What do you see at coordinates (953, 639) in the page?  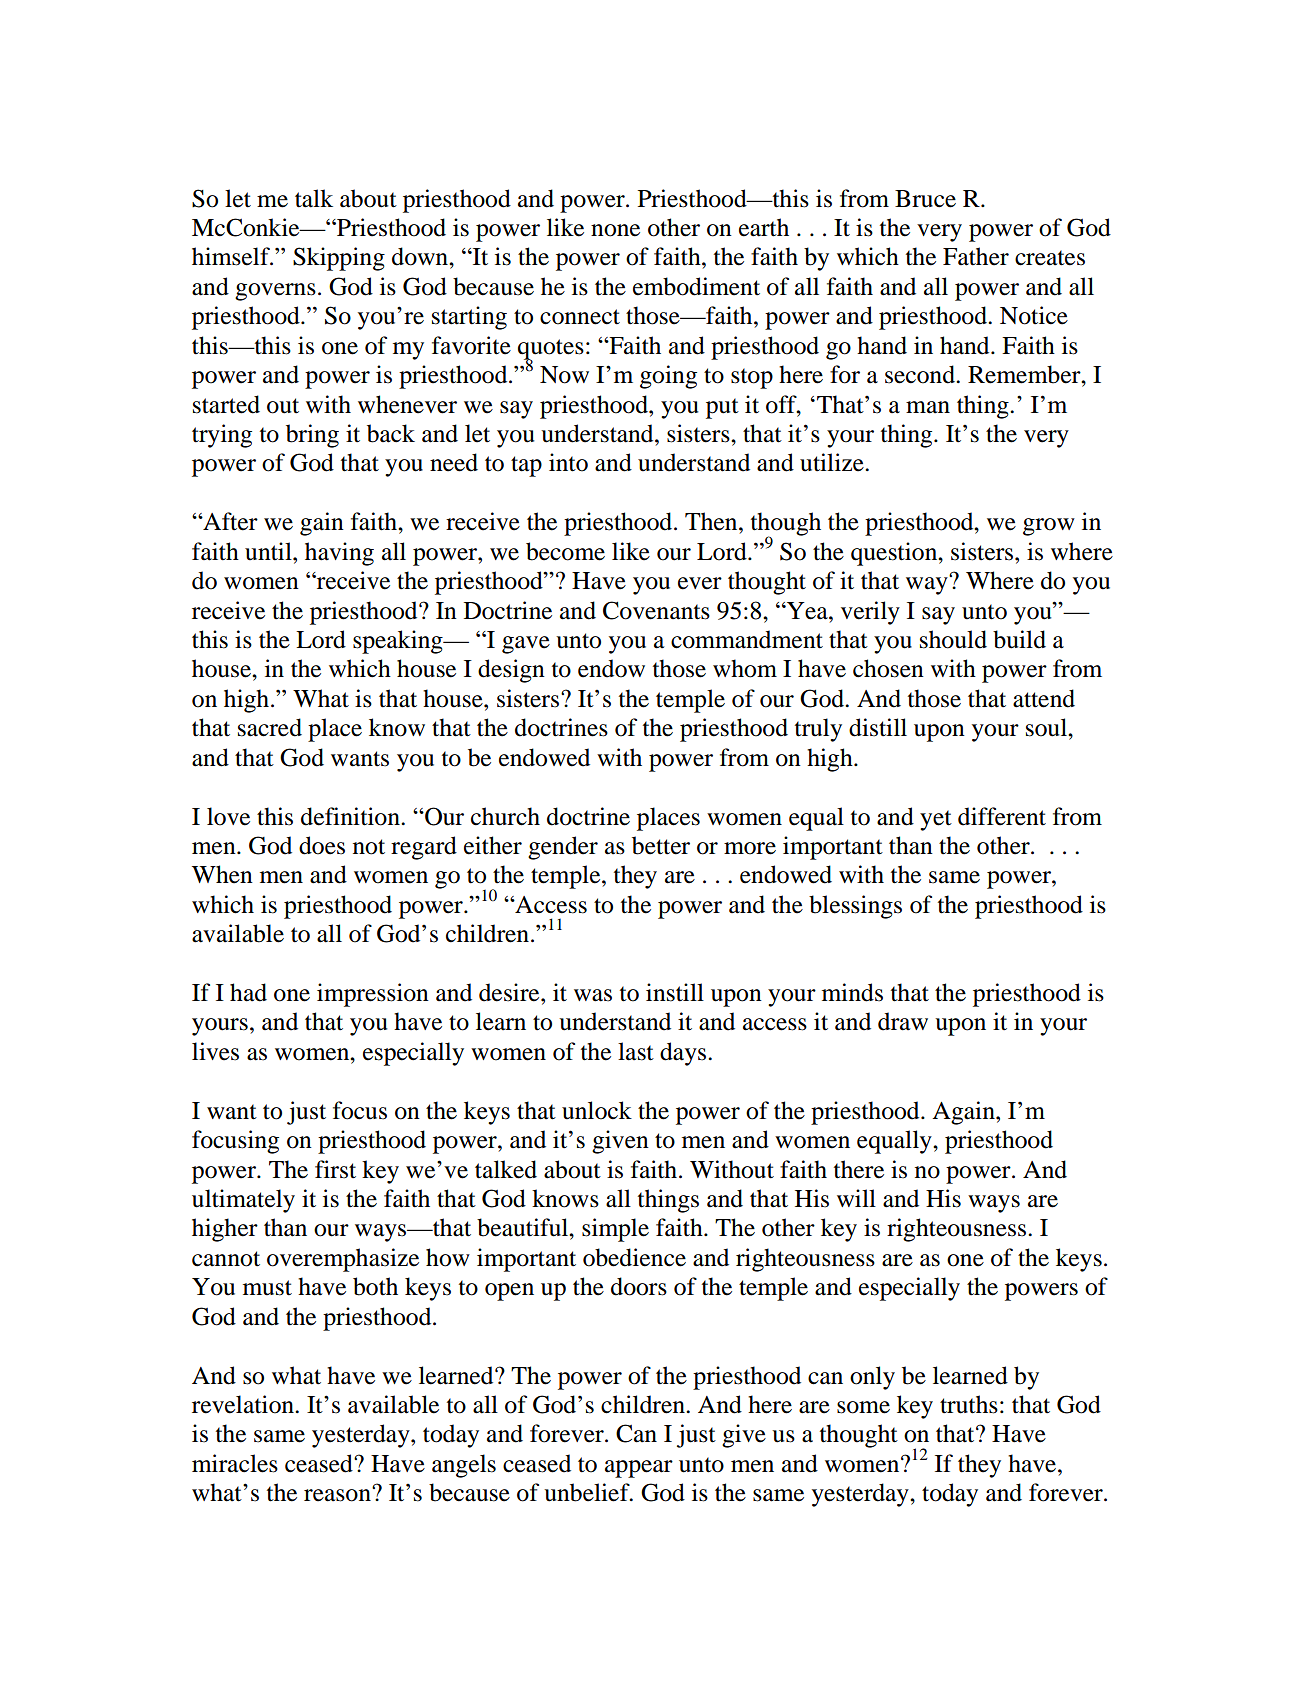 I see `should` at bounding box center [953, 639].
